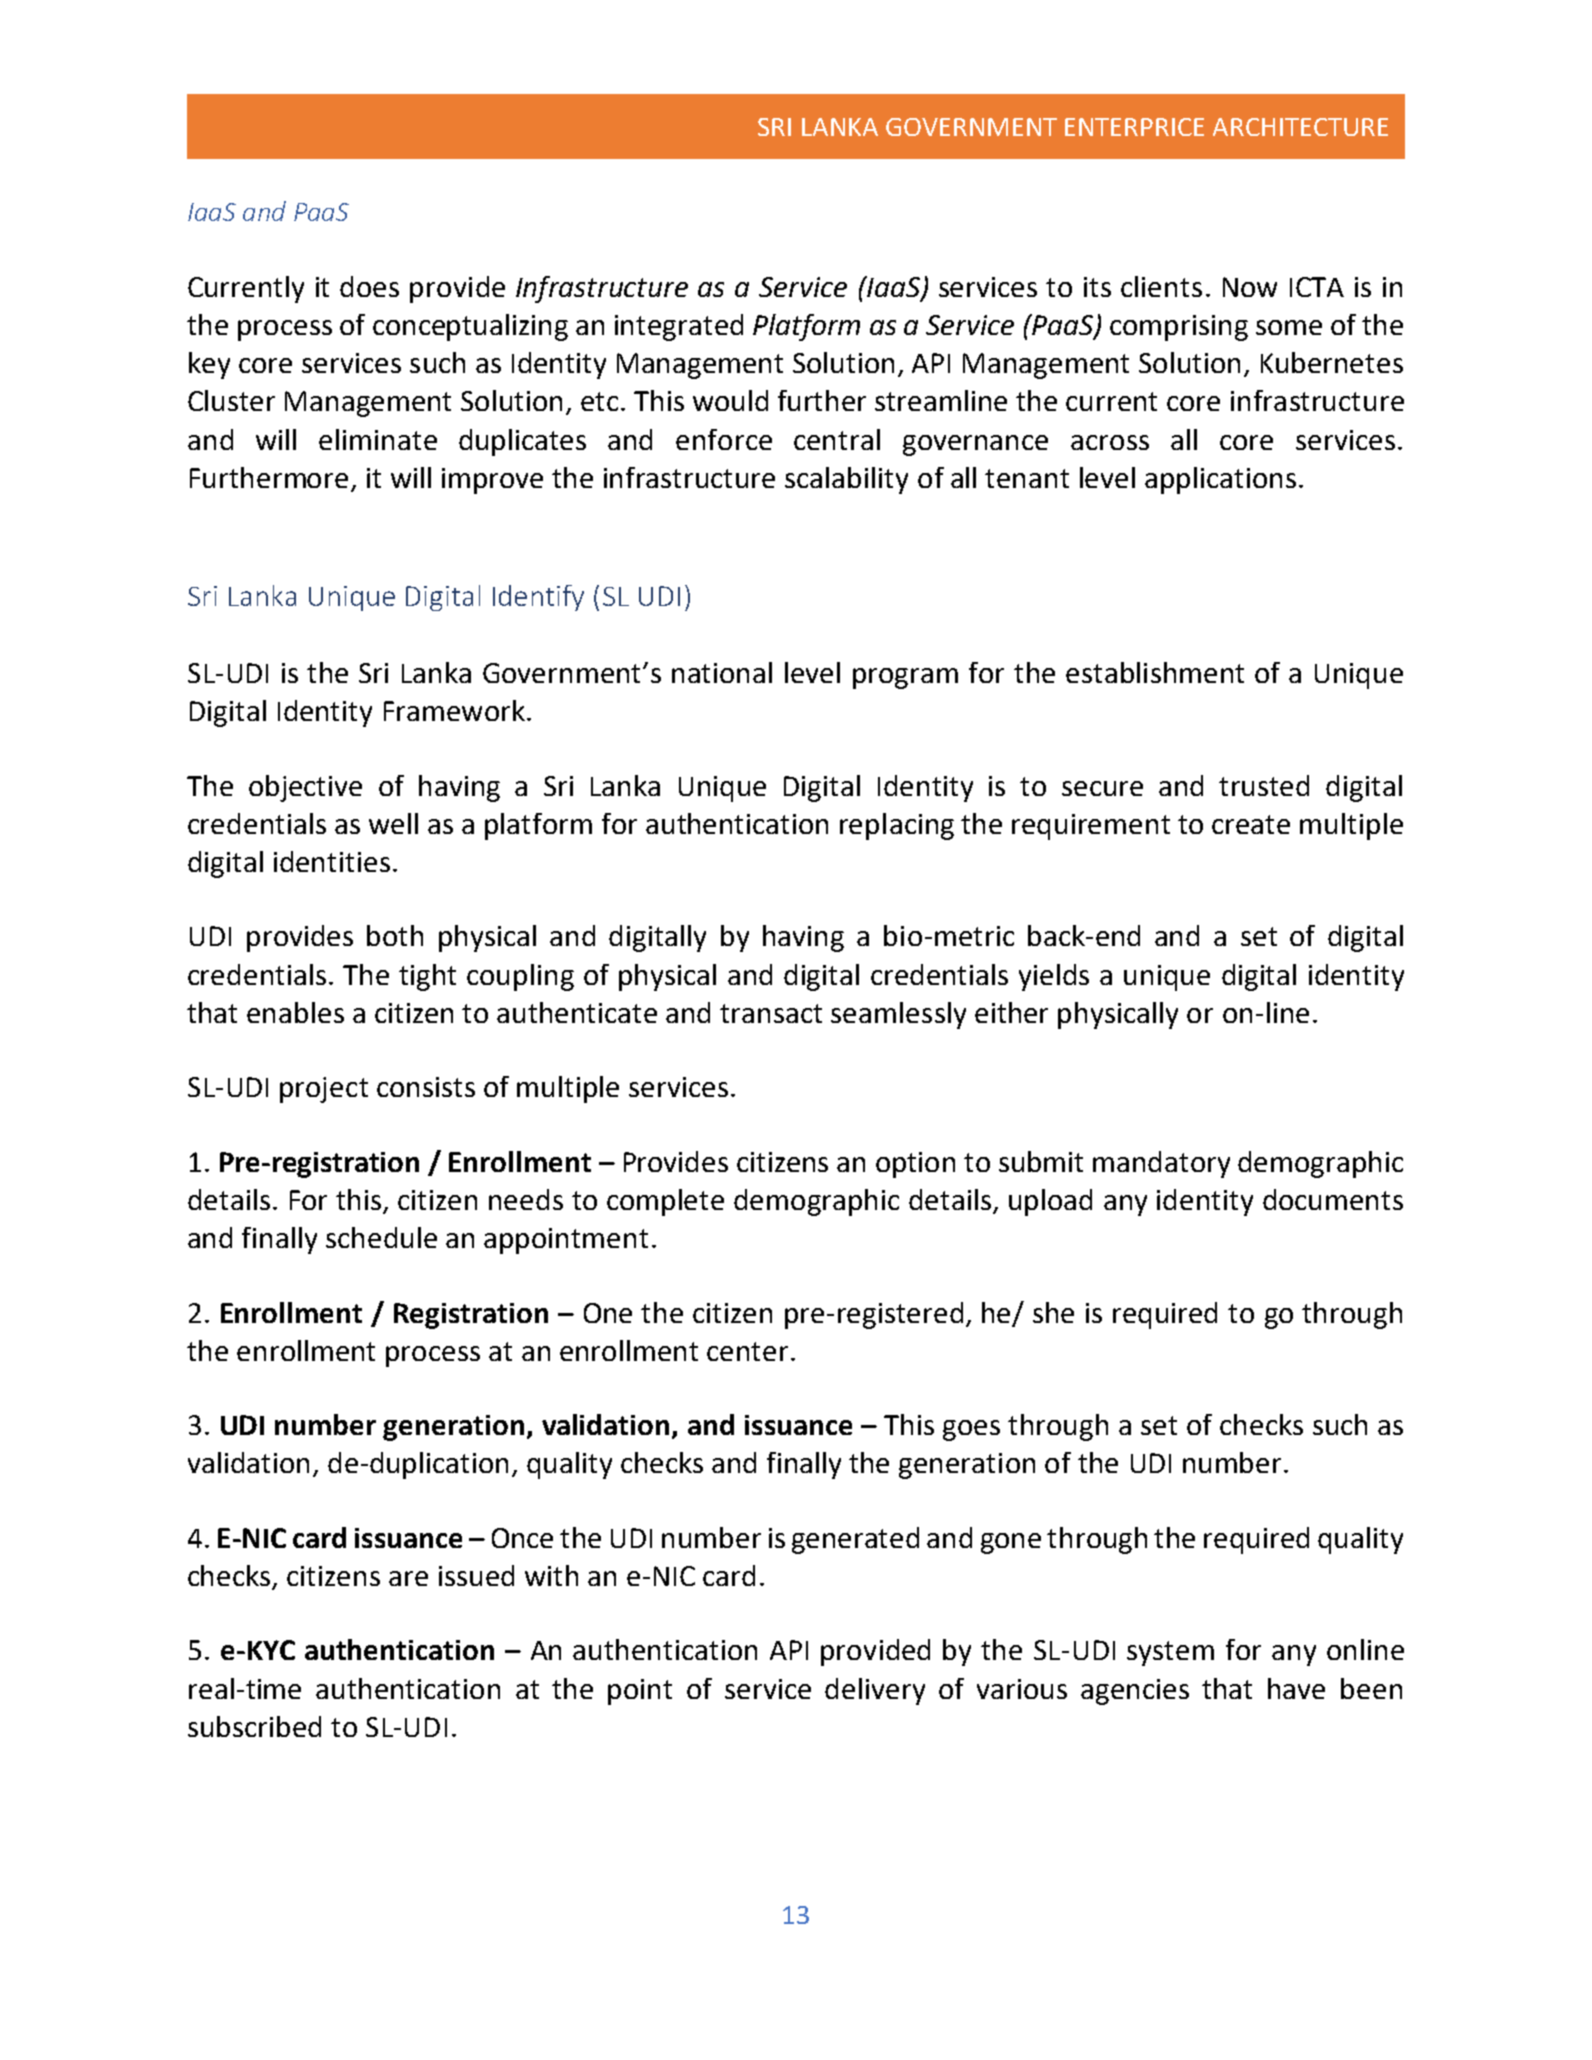  Describe the element at coordinates (1155, 672) in the document. I see `establishment` at that location.
